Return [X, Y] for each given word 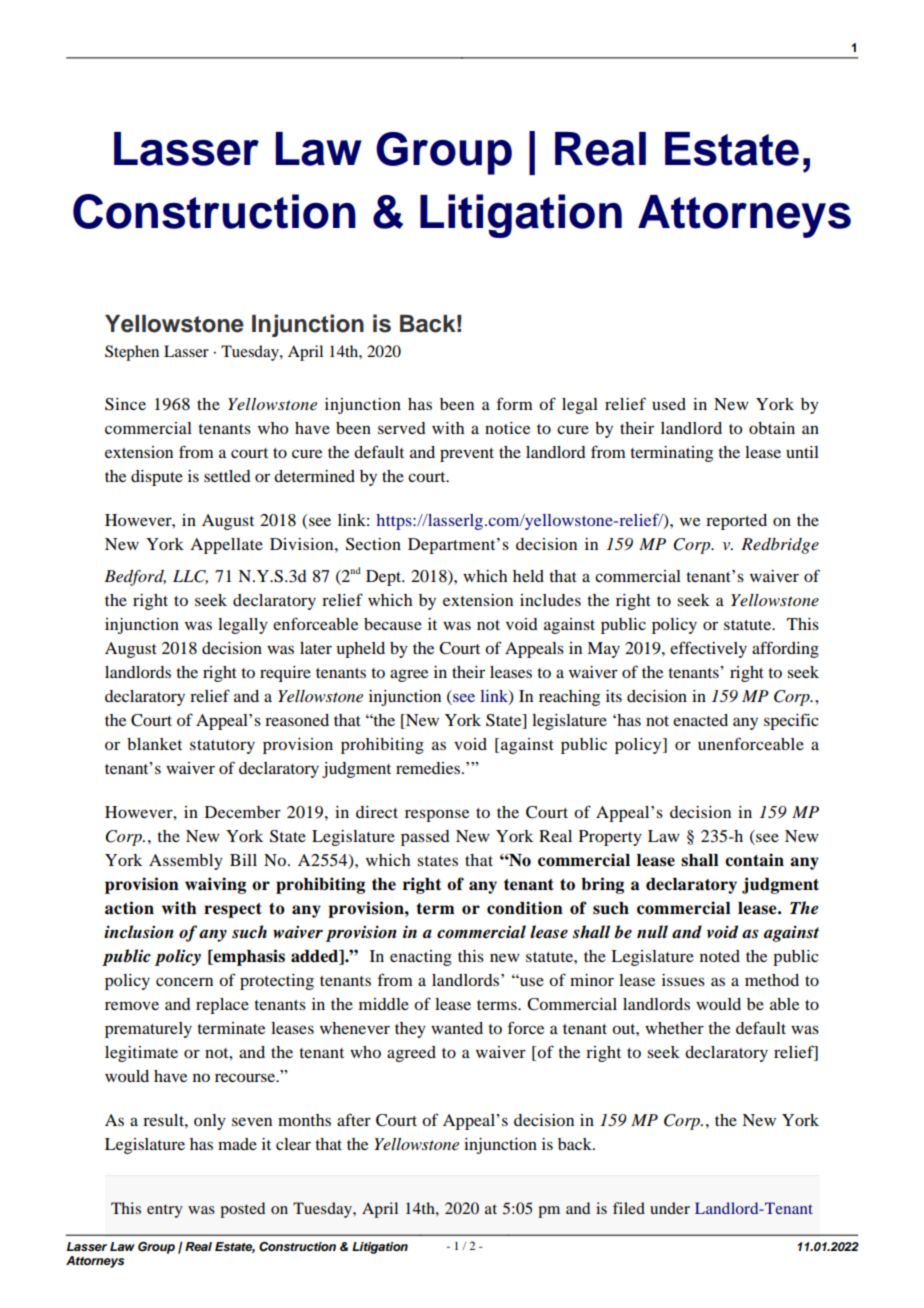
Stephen [132, 353]
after [354, 1119]
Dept [385, 578]
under [670, 1208]
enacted [700, 720]
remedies [429, 768]
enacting [421, 958]
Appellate [226, 546]
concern [184, 981]
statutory [222, 747]
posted [242, 1210]
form [515, 403]
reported [736, 522]
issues [683, 980]
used [669, 404]
